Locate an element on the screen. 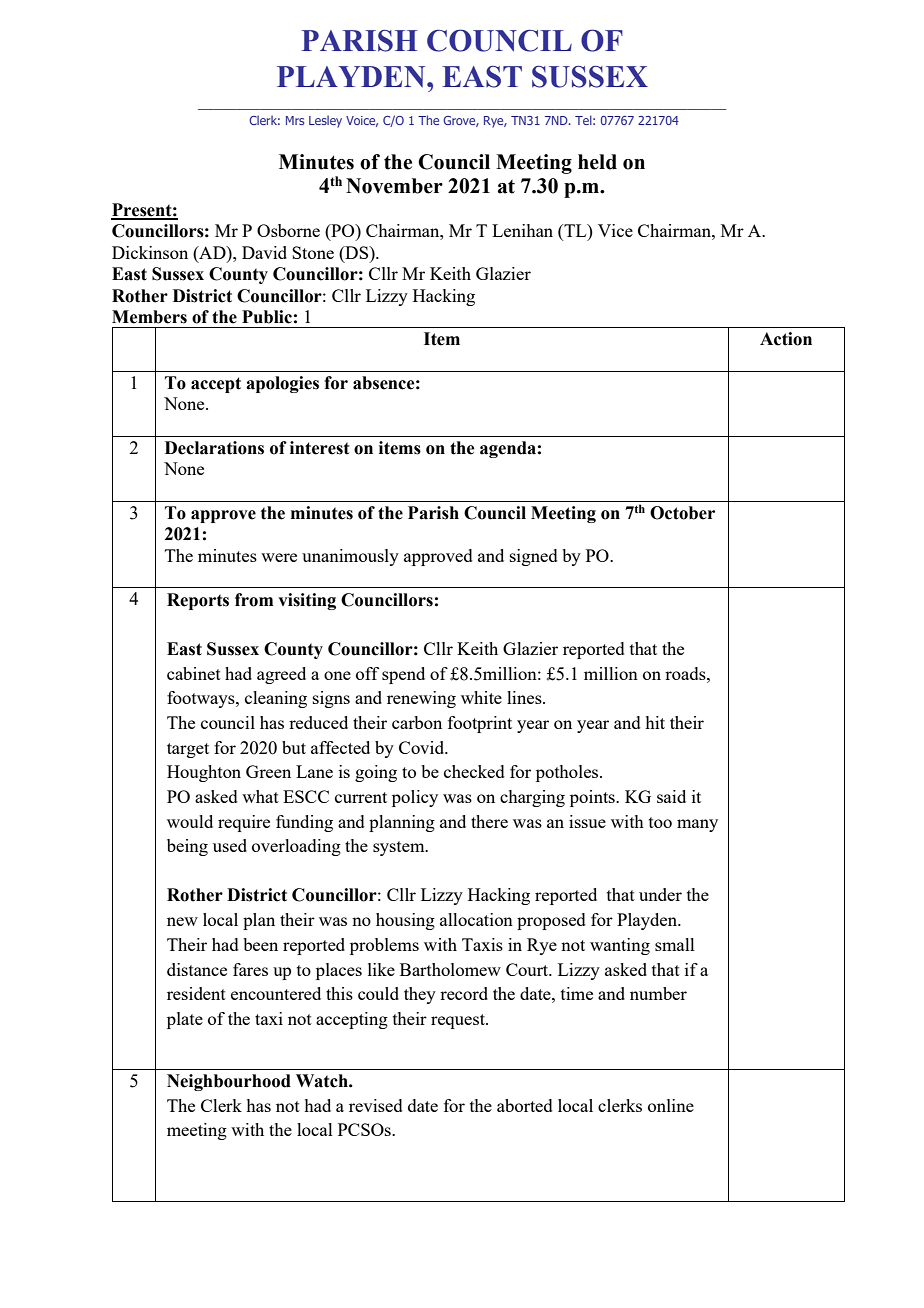 This screenshot has height=1308, width=924. signed is located at coordinates (534, 557).
